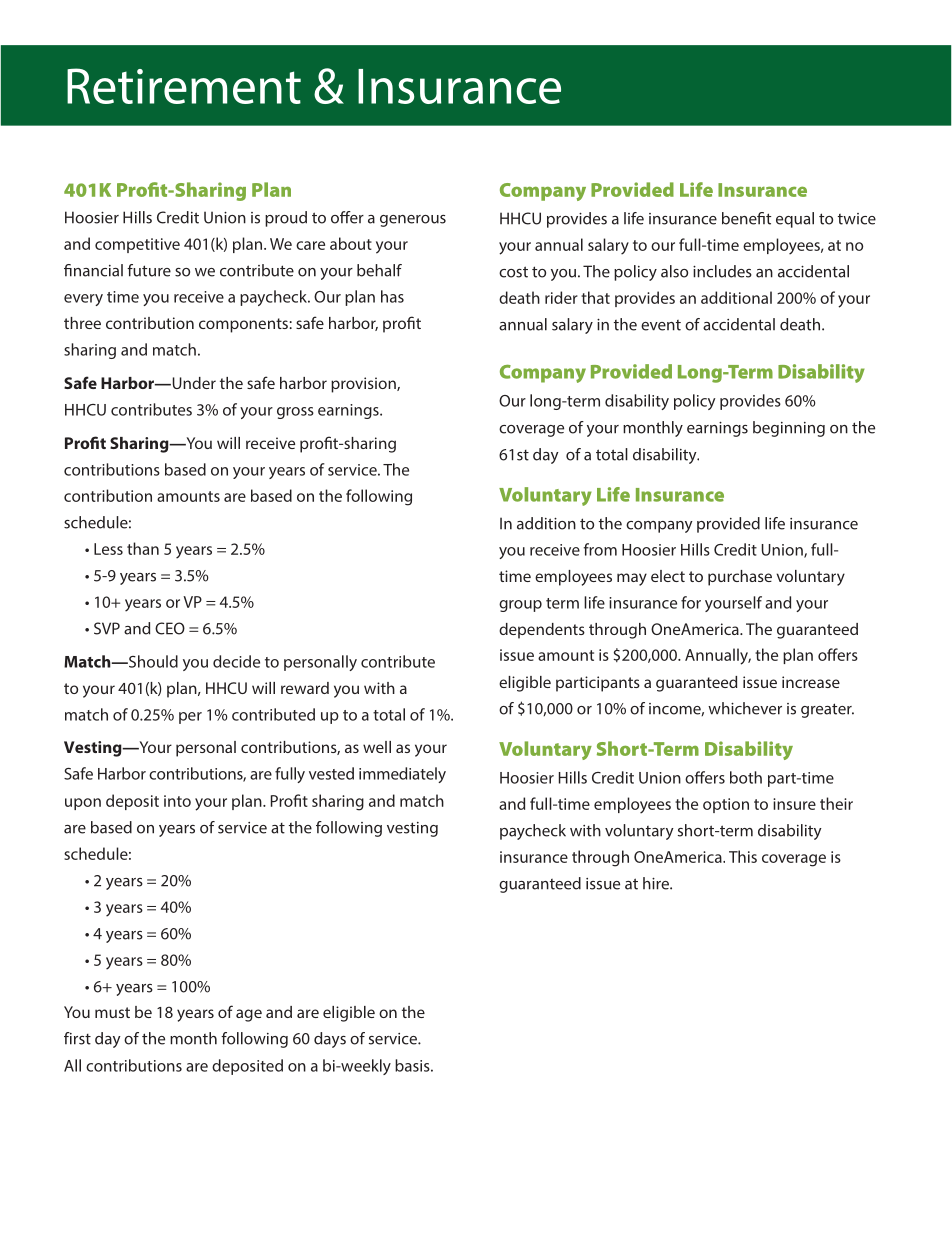  Describe the element at coordinates (330, 1040) in the image. I see `days` at that location.
